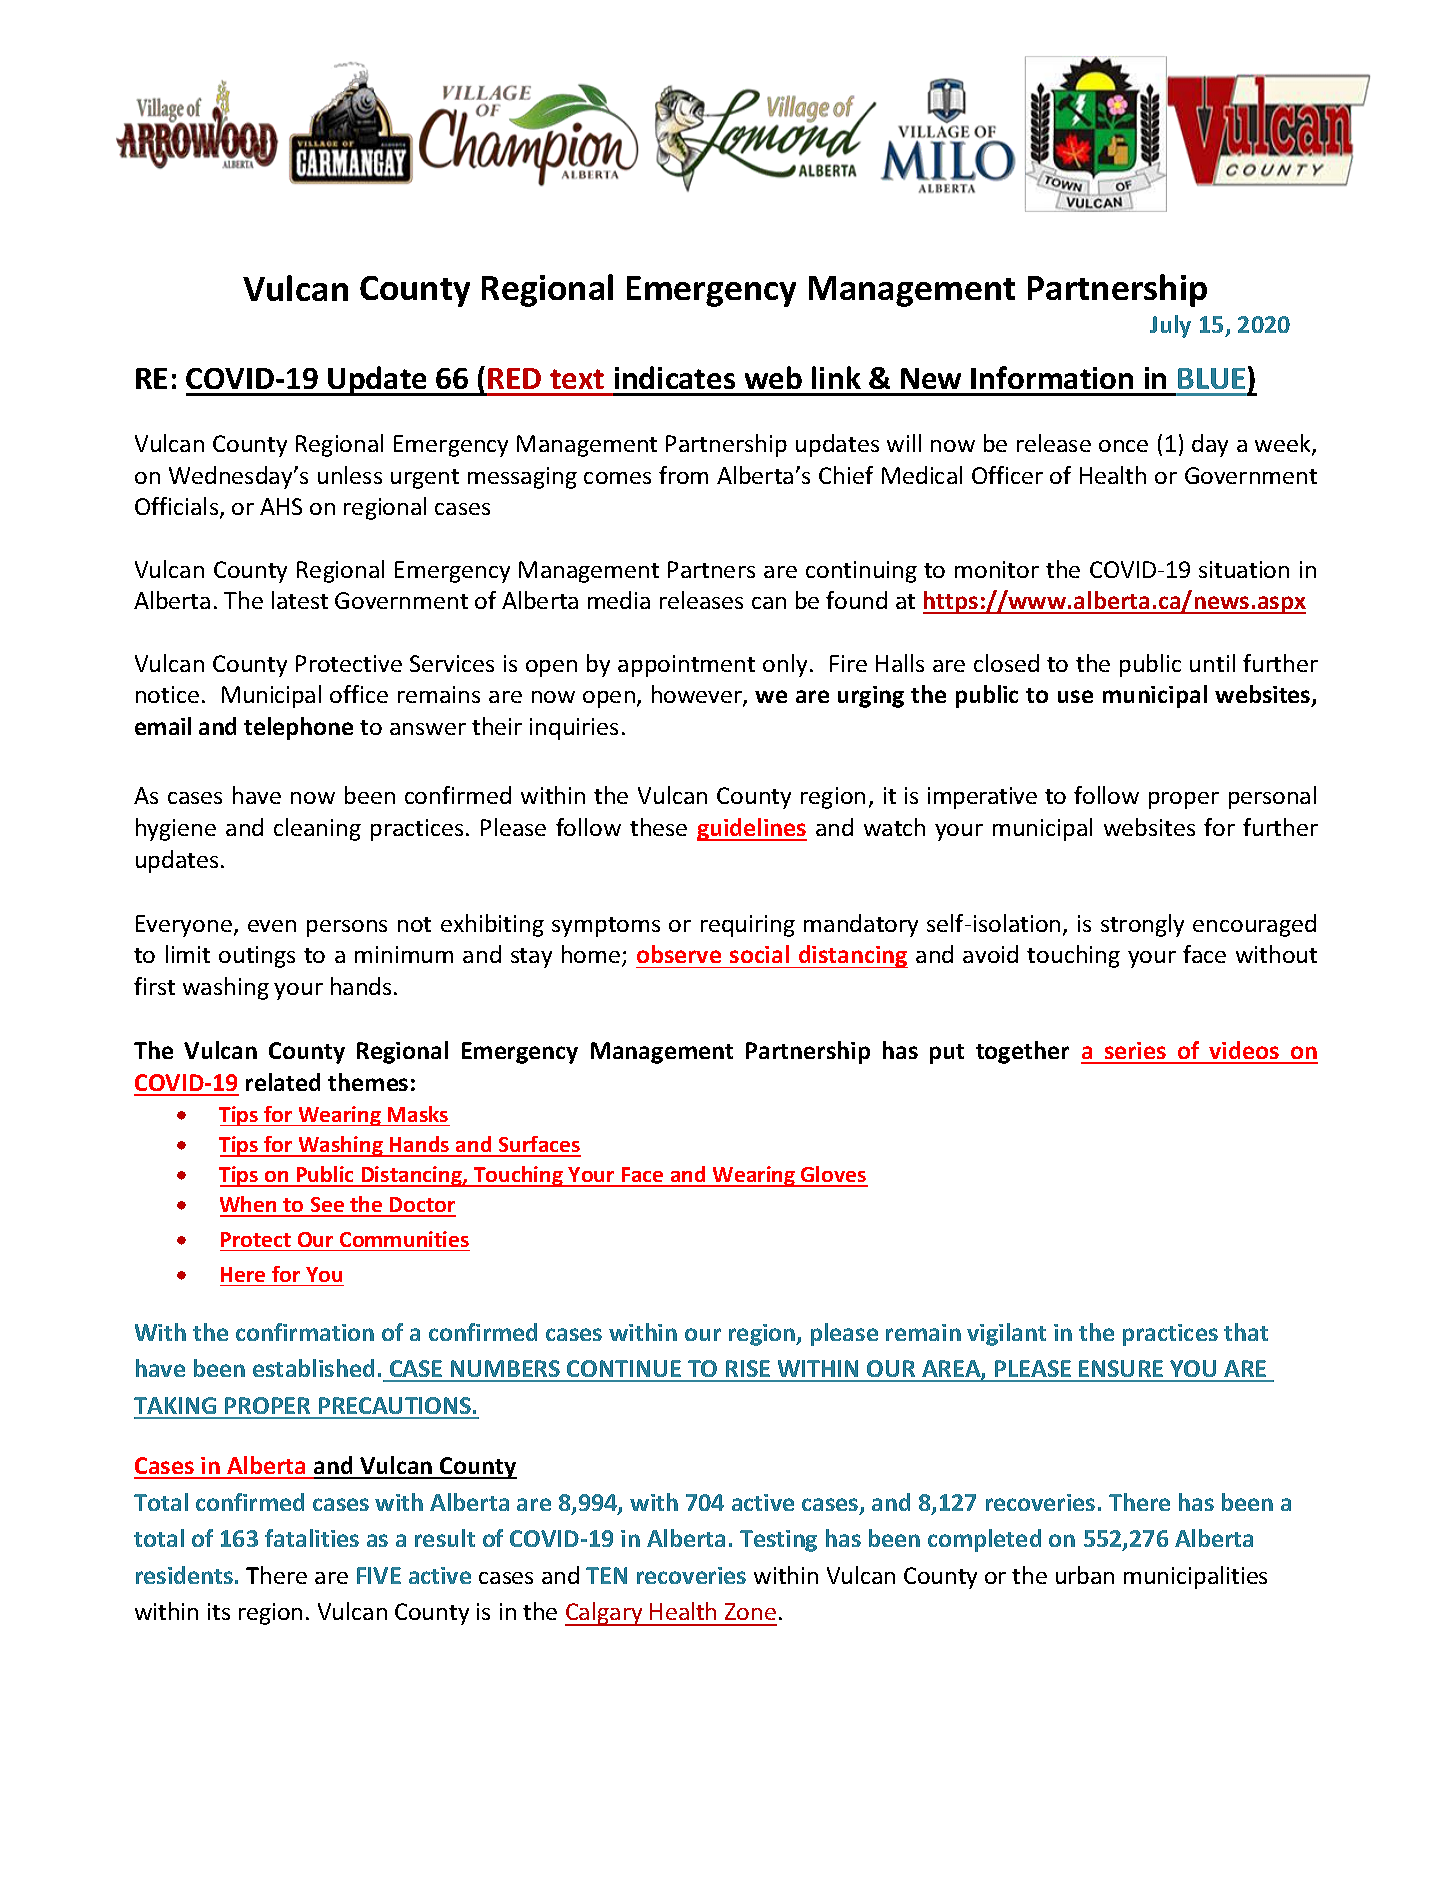 The width and height of the page is (1450, 1877). What do you see at coordinates (679, 954) in the page?
I see `observe` at bounding box center [679, 954].
